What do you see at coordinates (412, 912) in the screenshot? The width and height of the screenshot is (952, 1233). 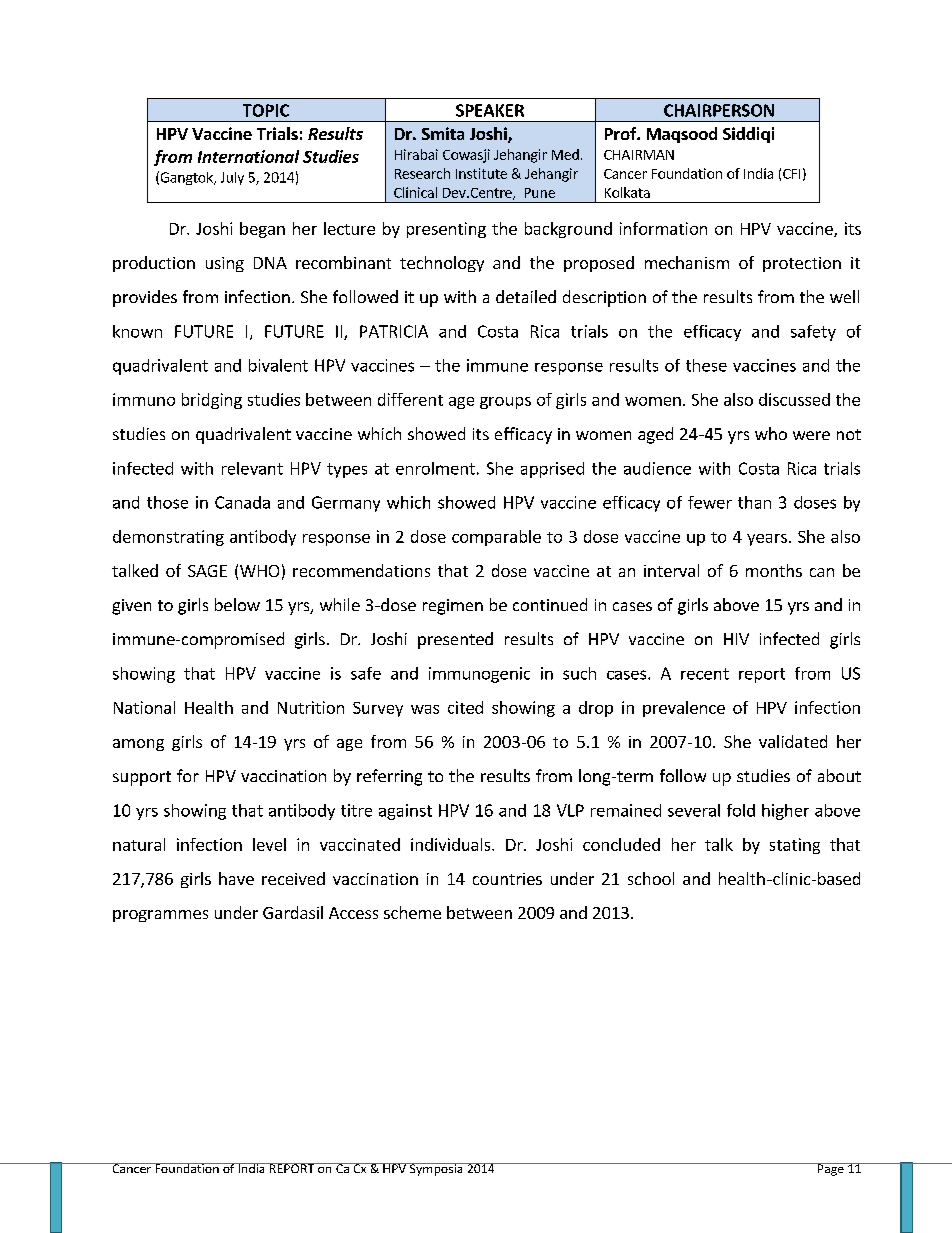 I see `scheme` at bounding box center [412, 912].
